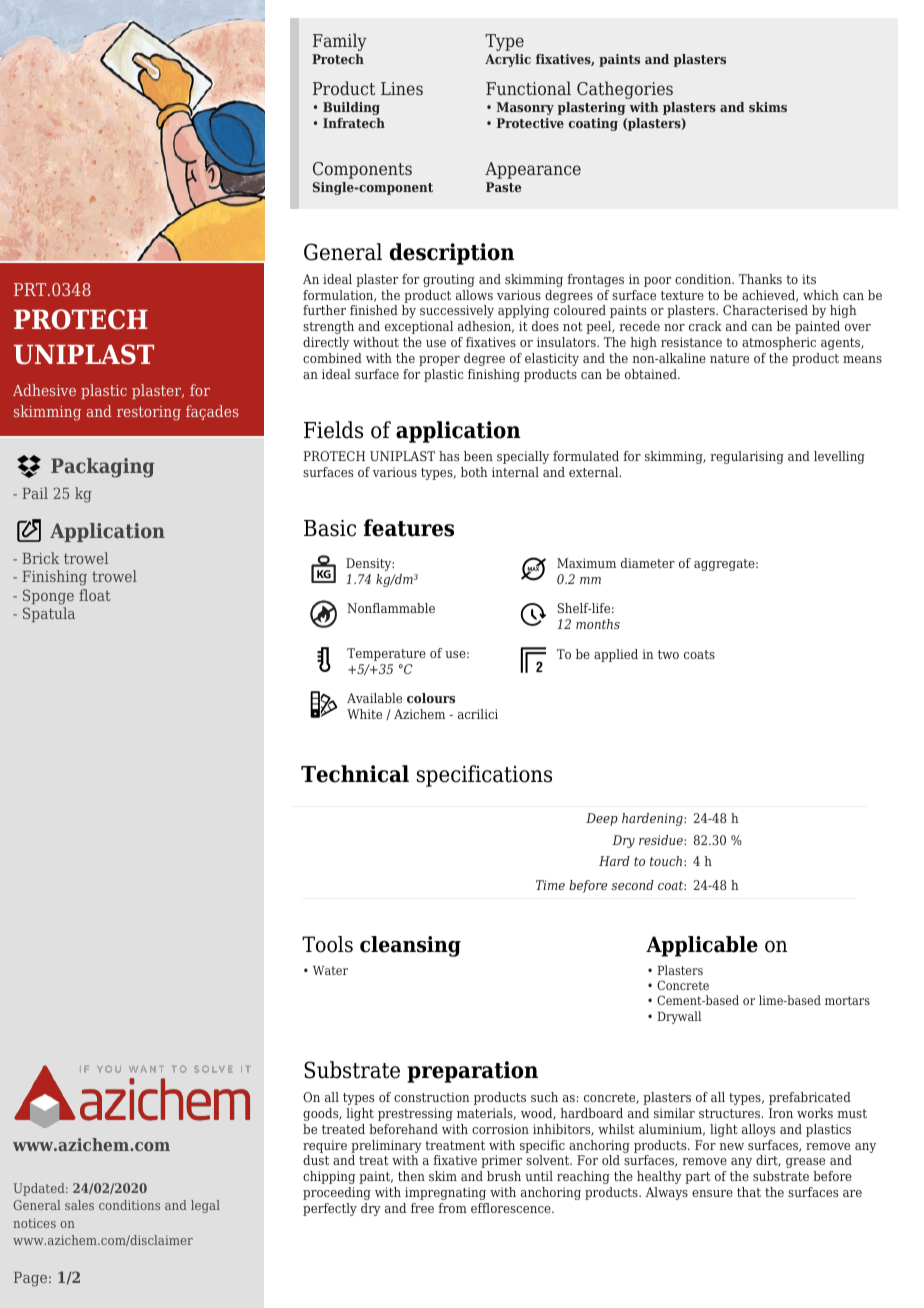 The image size is (924, 1308). What do you see at coordinates (95, 595) in the page?
I see `float` at bounding box center [95, 595].
